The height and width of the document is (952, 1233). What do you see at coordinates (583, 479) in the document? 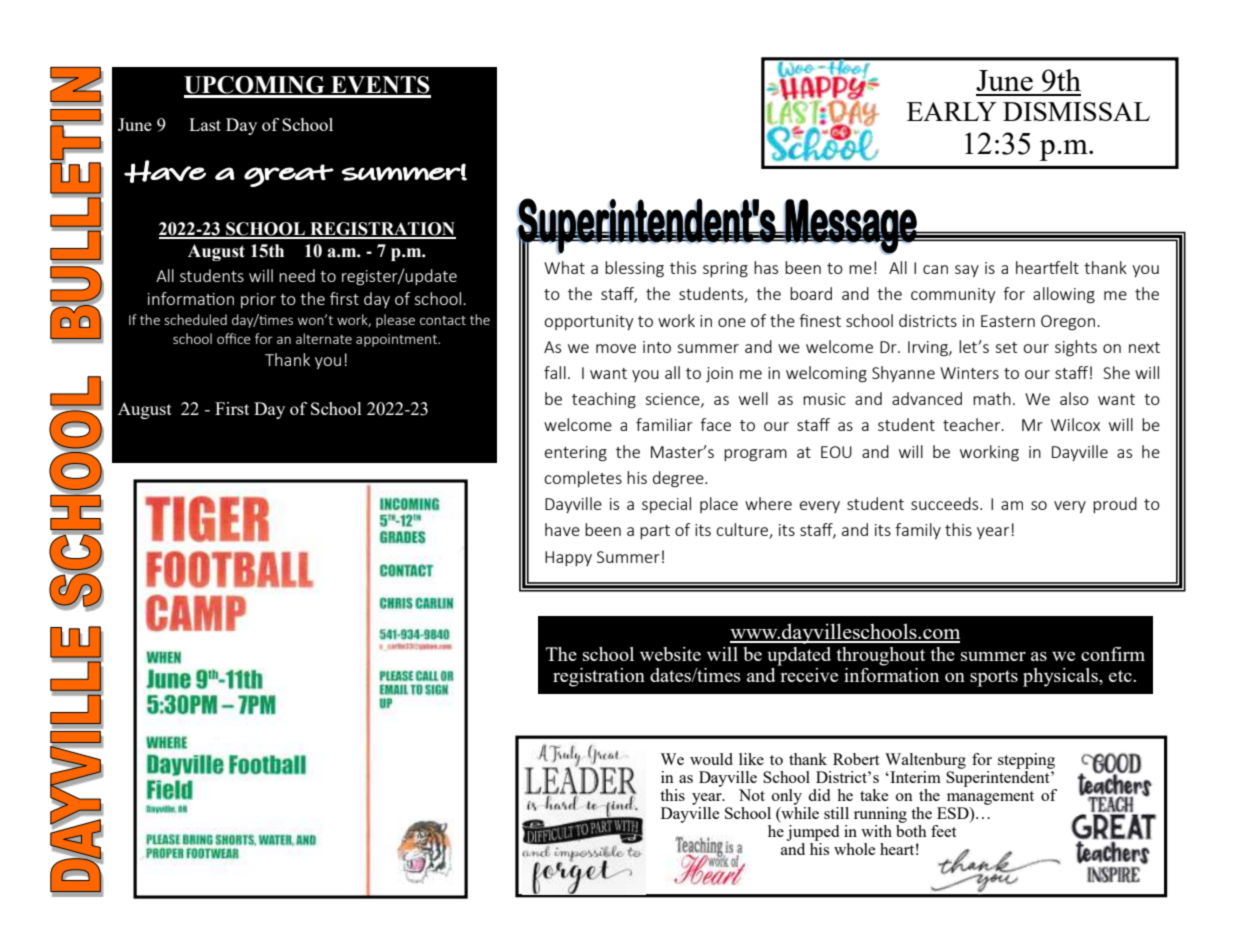
I see `completes` at bounding box center [583, 479].
